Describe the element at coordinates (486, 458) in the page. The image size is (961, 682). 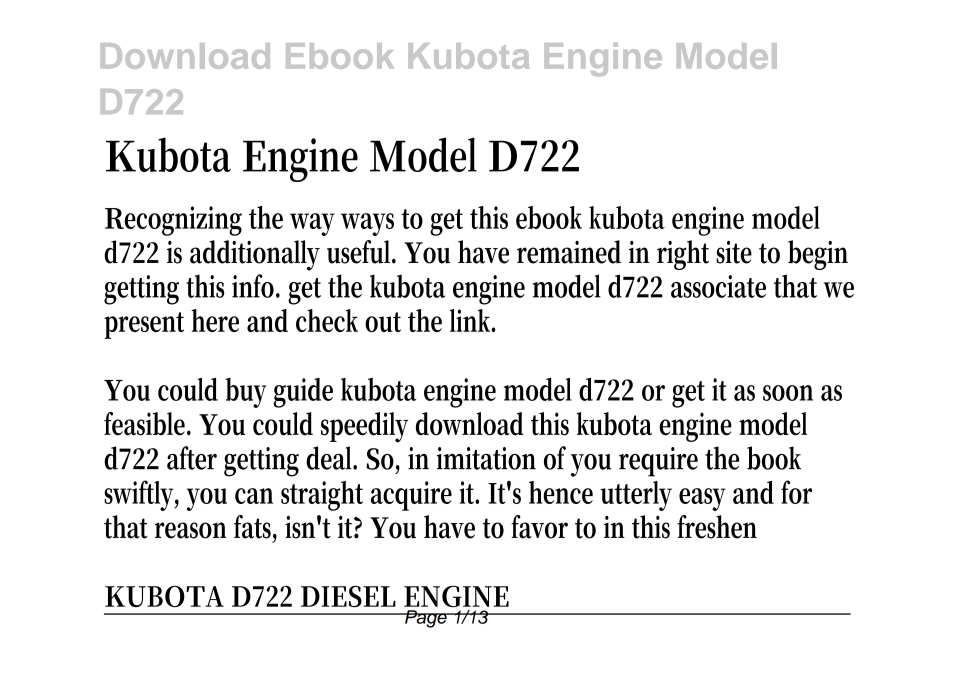
I see `imitation` at that location.
